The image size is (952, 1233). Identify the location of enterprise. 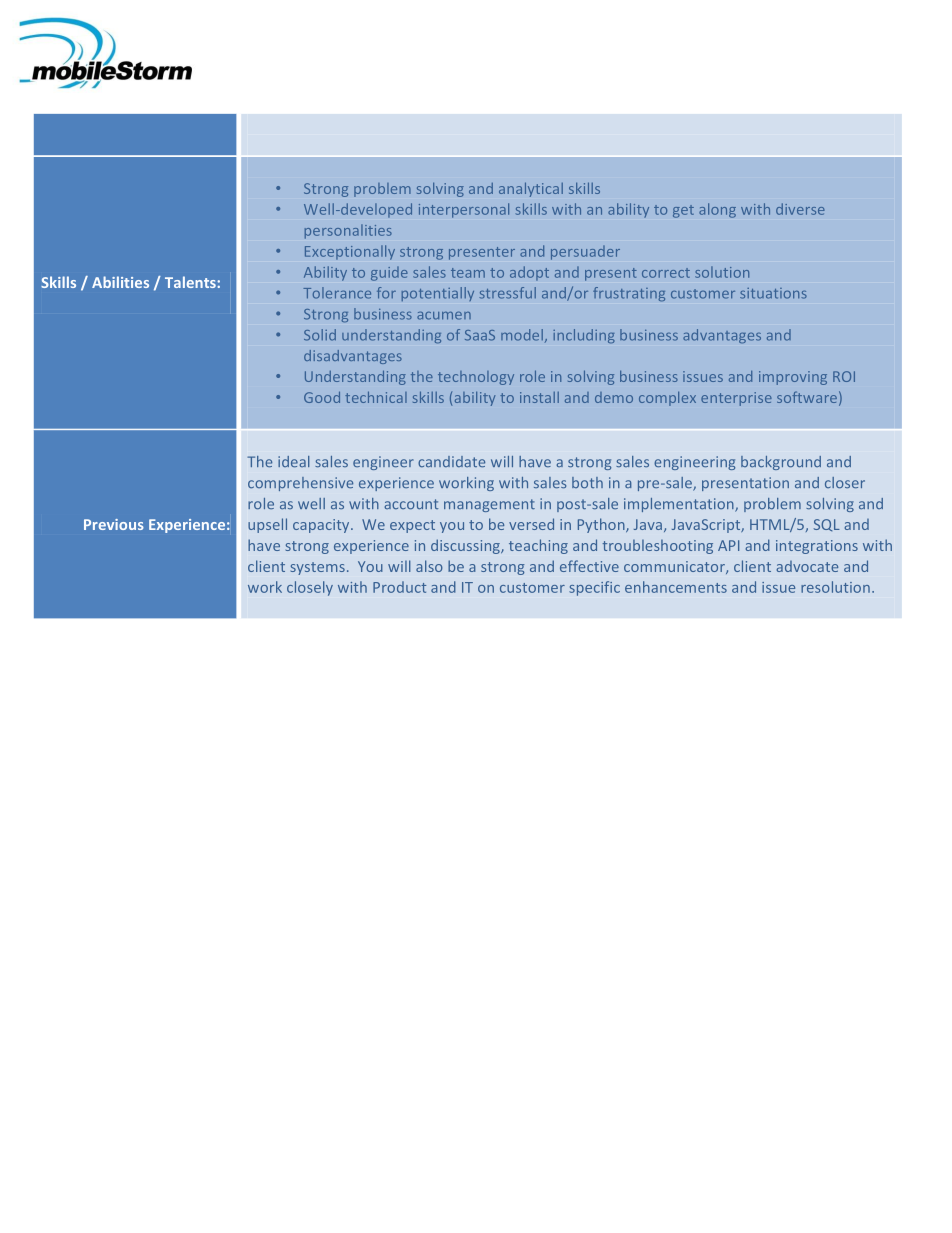
(736, 399).
